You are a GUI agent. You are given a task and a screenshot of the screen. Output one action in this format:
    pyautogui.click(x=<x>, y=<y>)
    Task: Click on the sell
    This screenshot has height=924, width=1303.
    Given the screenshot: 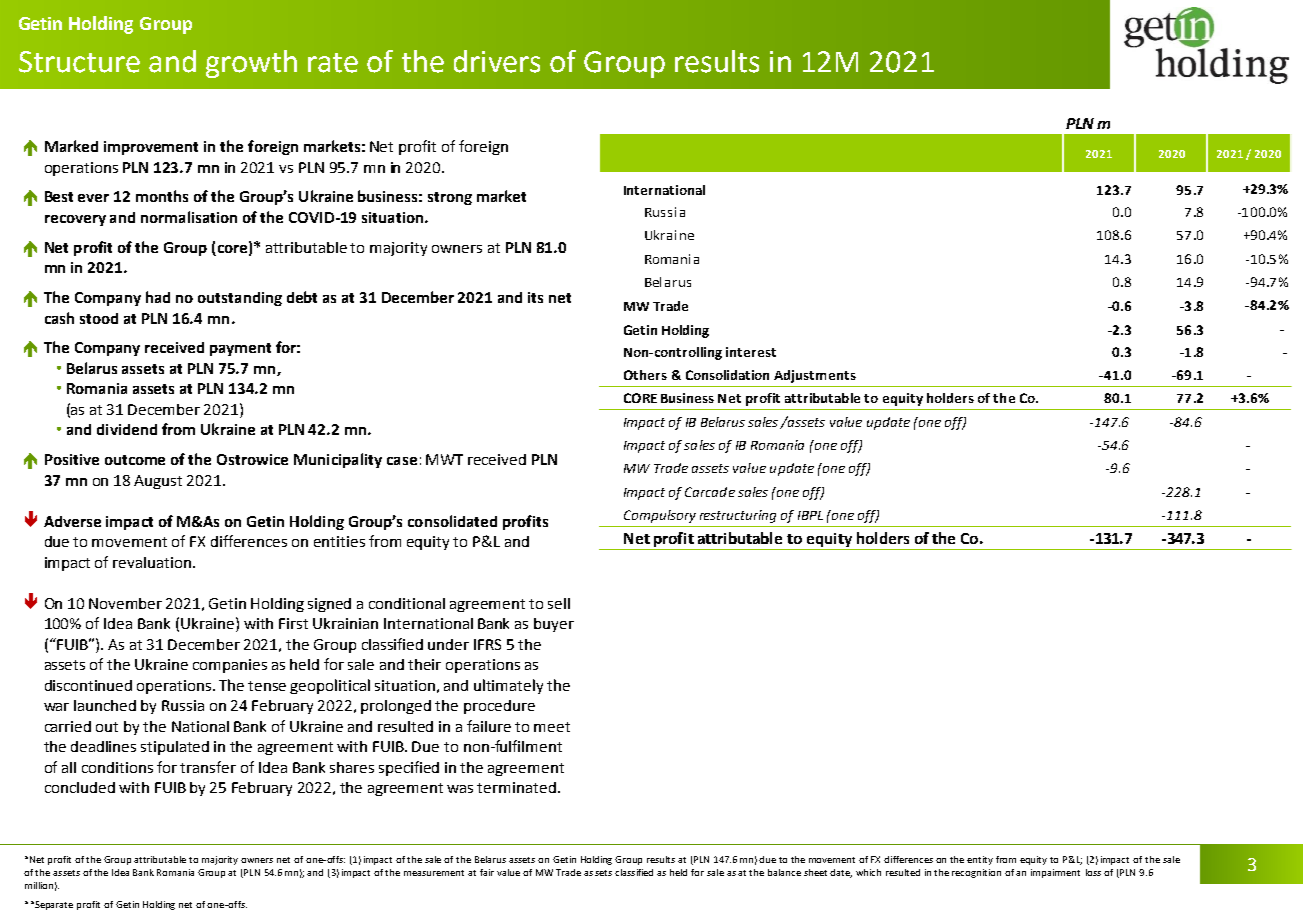 What is the action you would take?
    pyautogui.click(x=559, y=603)
